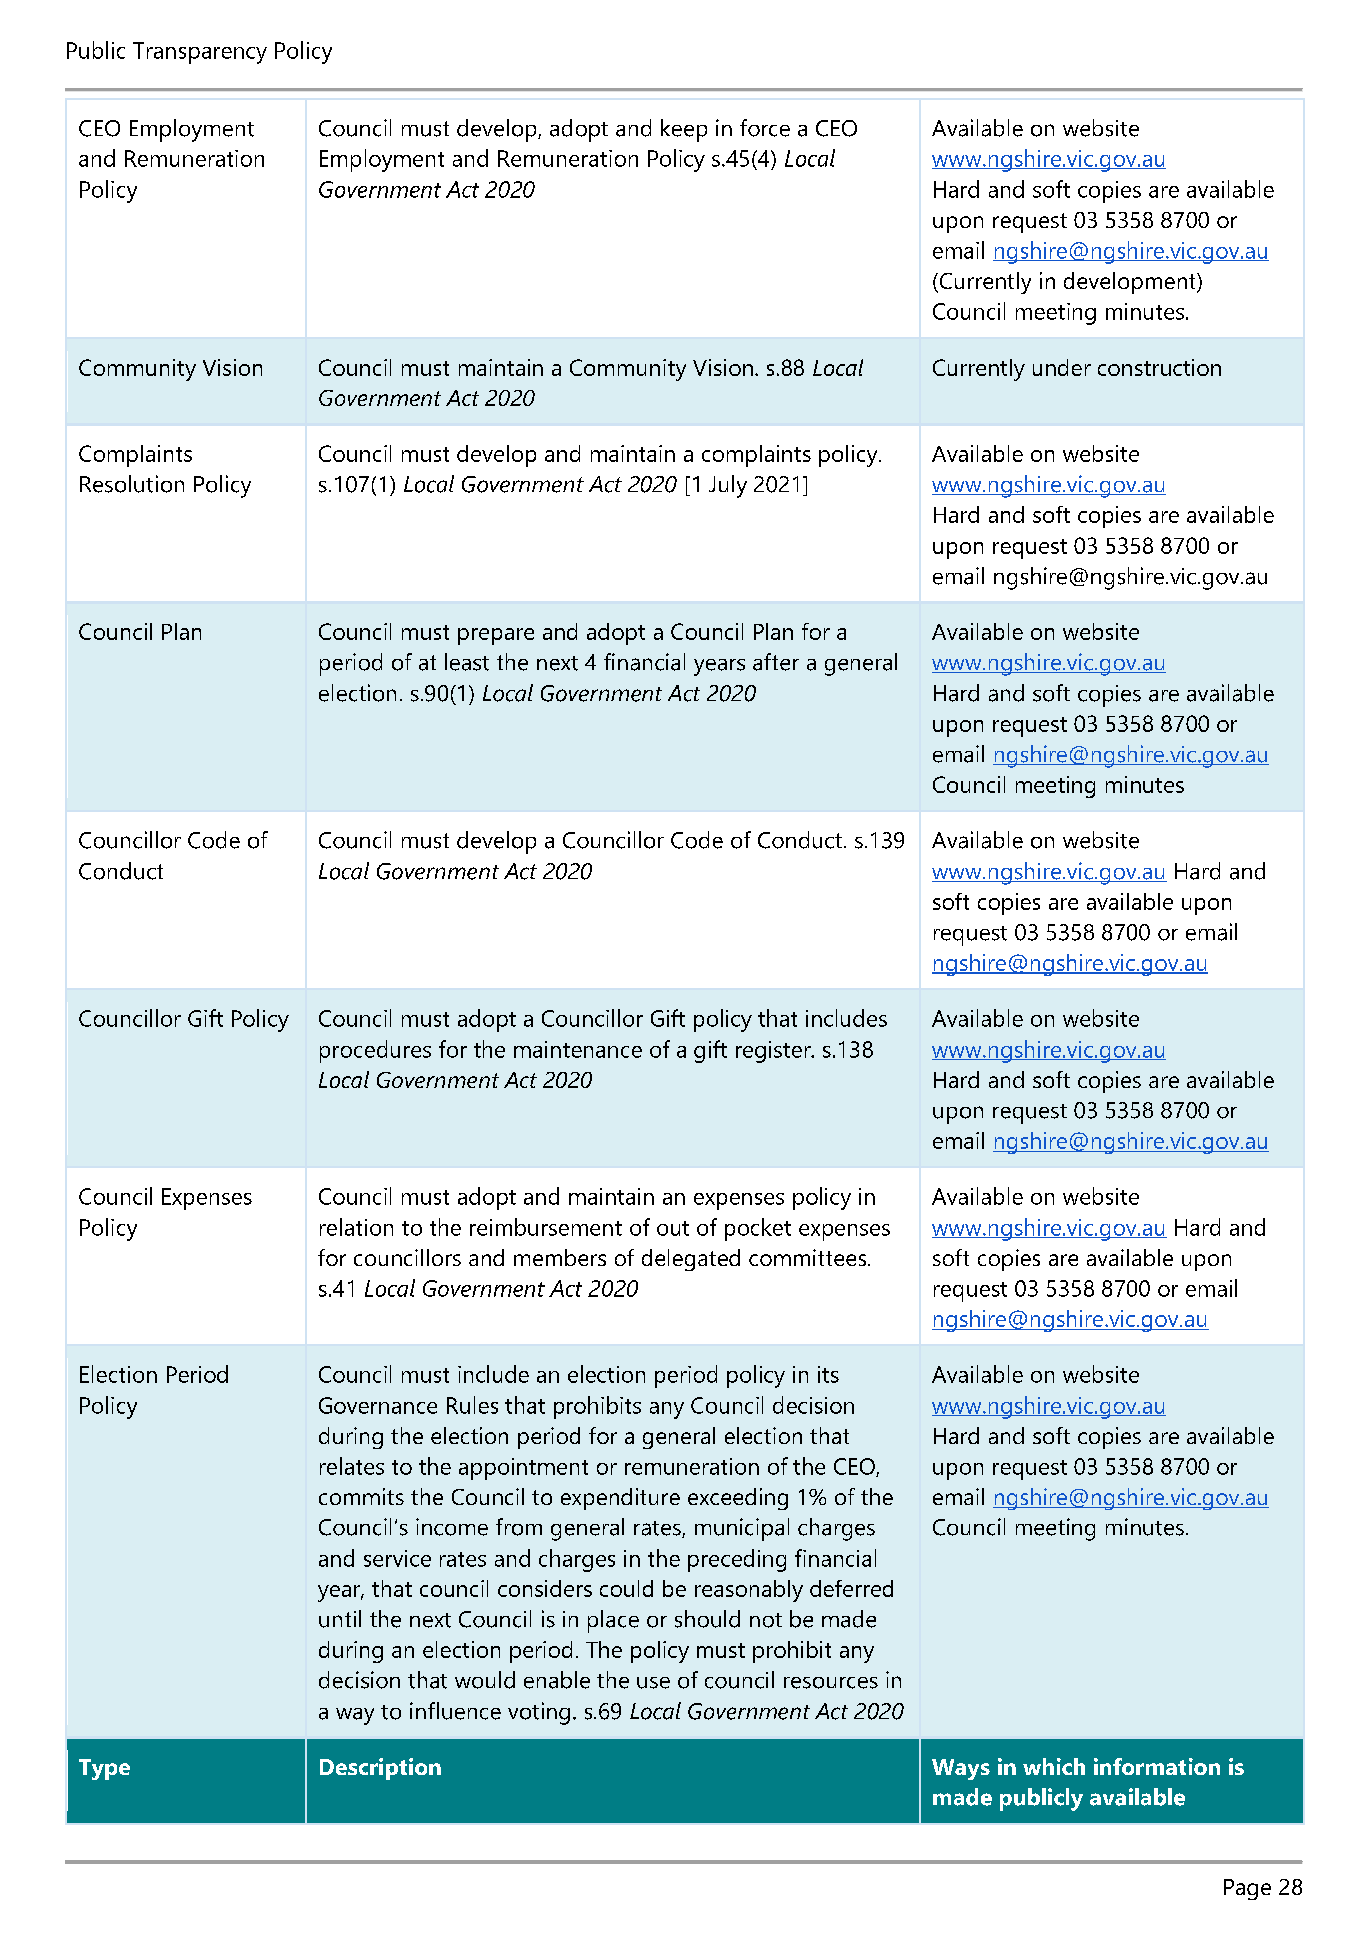  Describe the element at coordinates (578, 1049) in the screenshot. I see `maintenance` at that location.
